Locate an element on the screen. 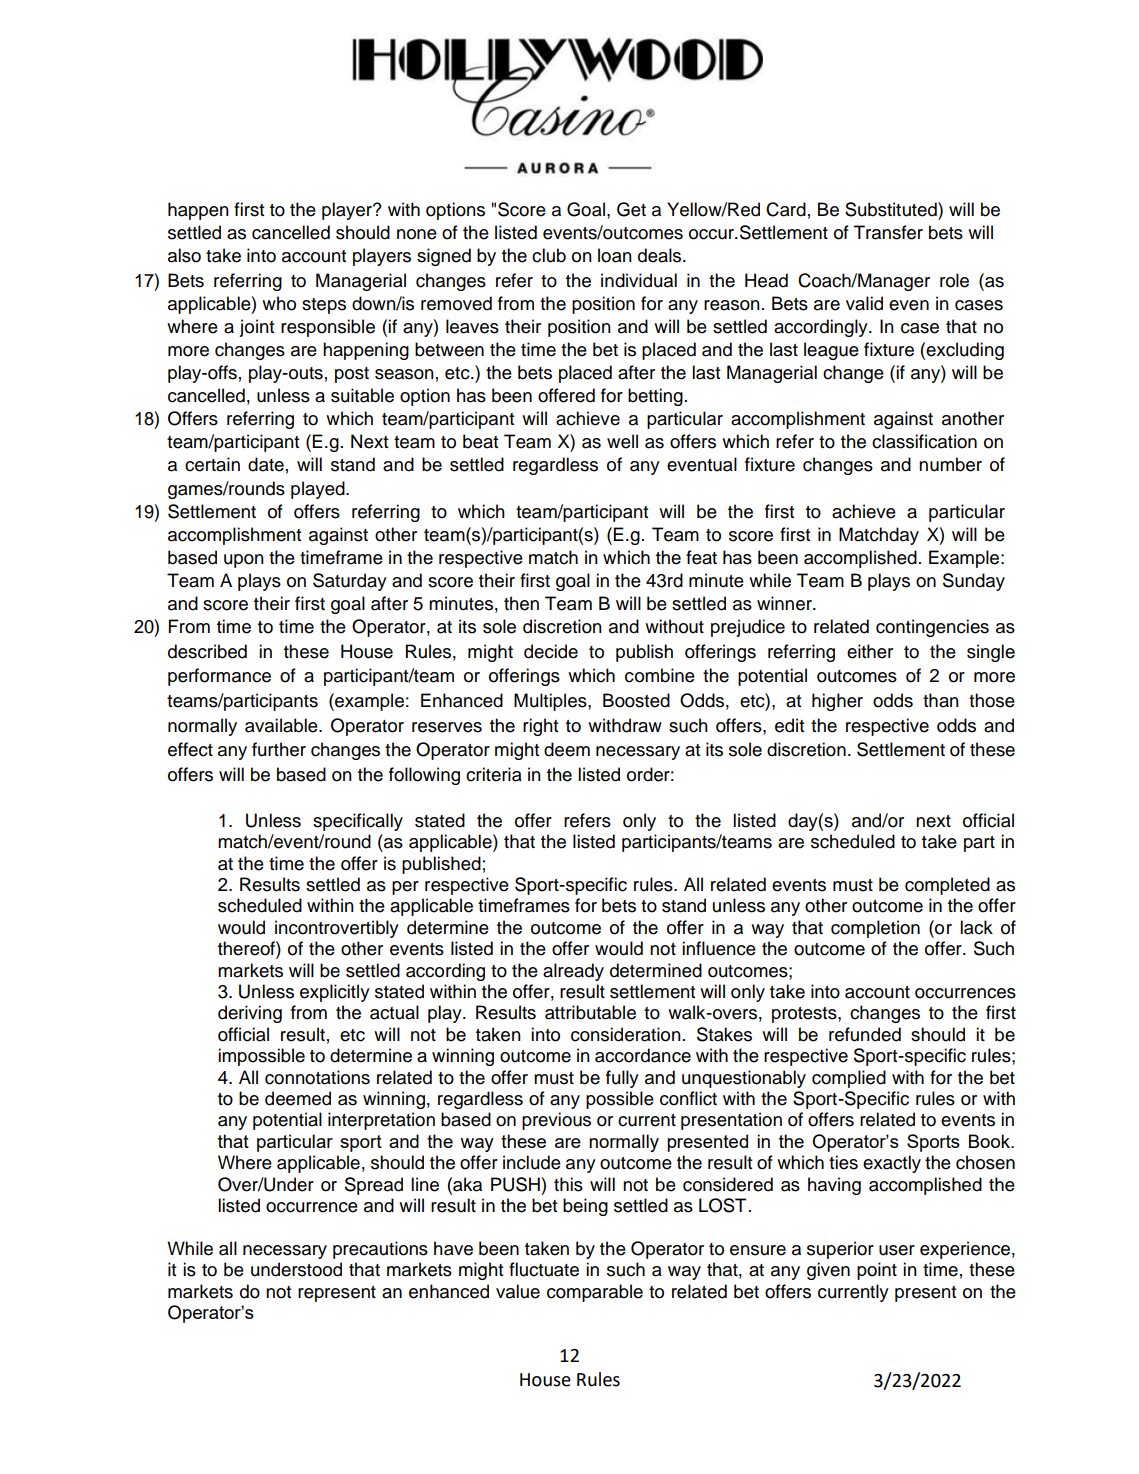 The height and width of the screenshot is (1474, 1139). loan is located at coordinates (615, 255).
